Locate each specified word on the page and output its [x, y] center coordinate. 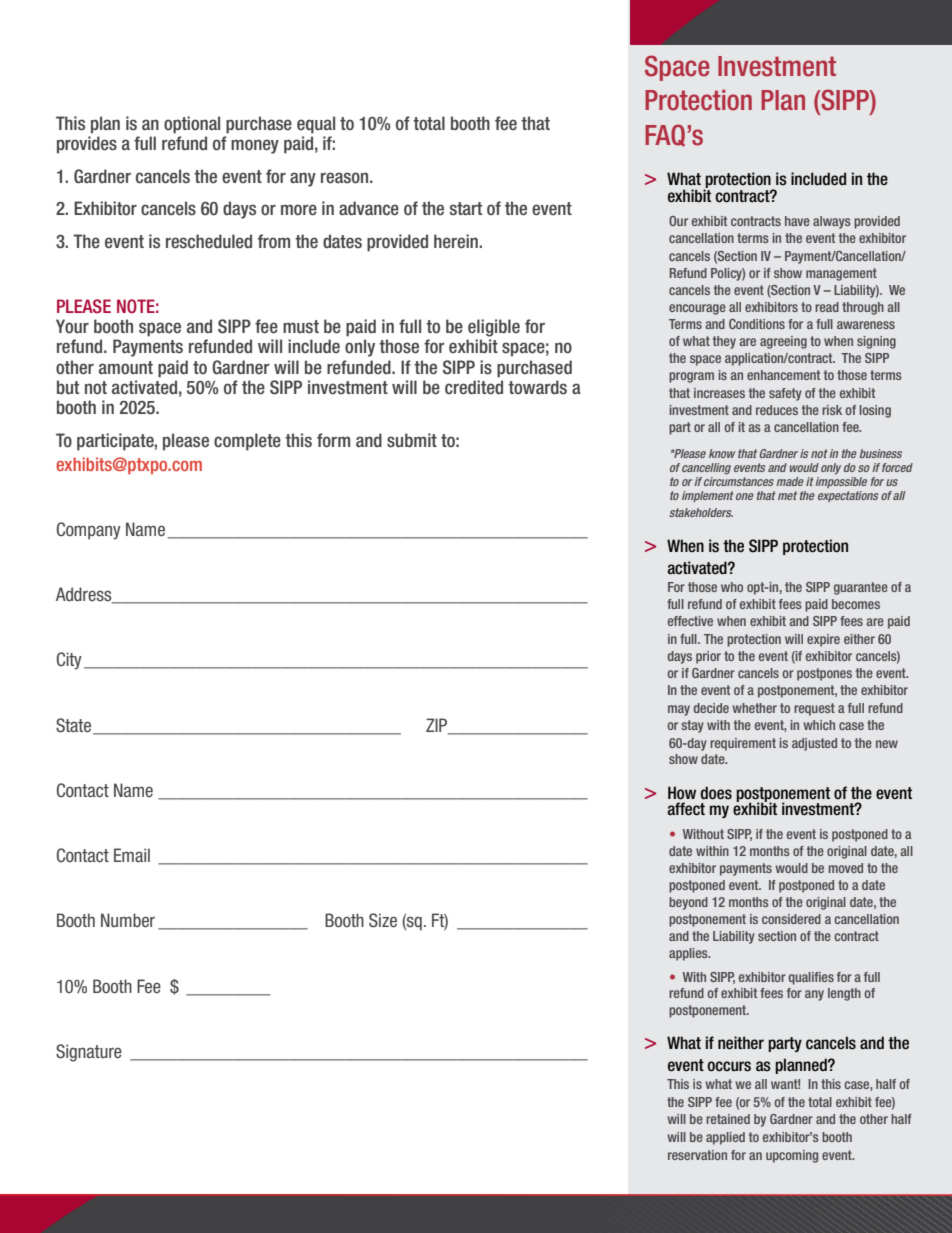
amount [126, 368]
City [69, 661]
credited [474, 387]
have [797, 221]
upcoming [792, 1156]
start [466, 208]
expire [823, 640]
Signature [89, 1053]
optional [192, 125]
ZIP [438, 726]
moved [846, 868]
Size [383, 920]
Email [132, 855]
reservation [697, 1155]
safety [785, 394]
